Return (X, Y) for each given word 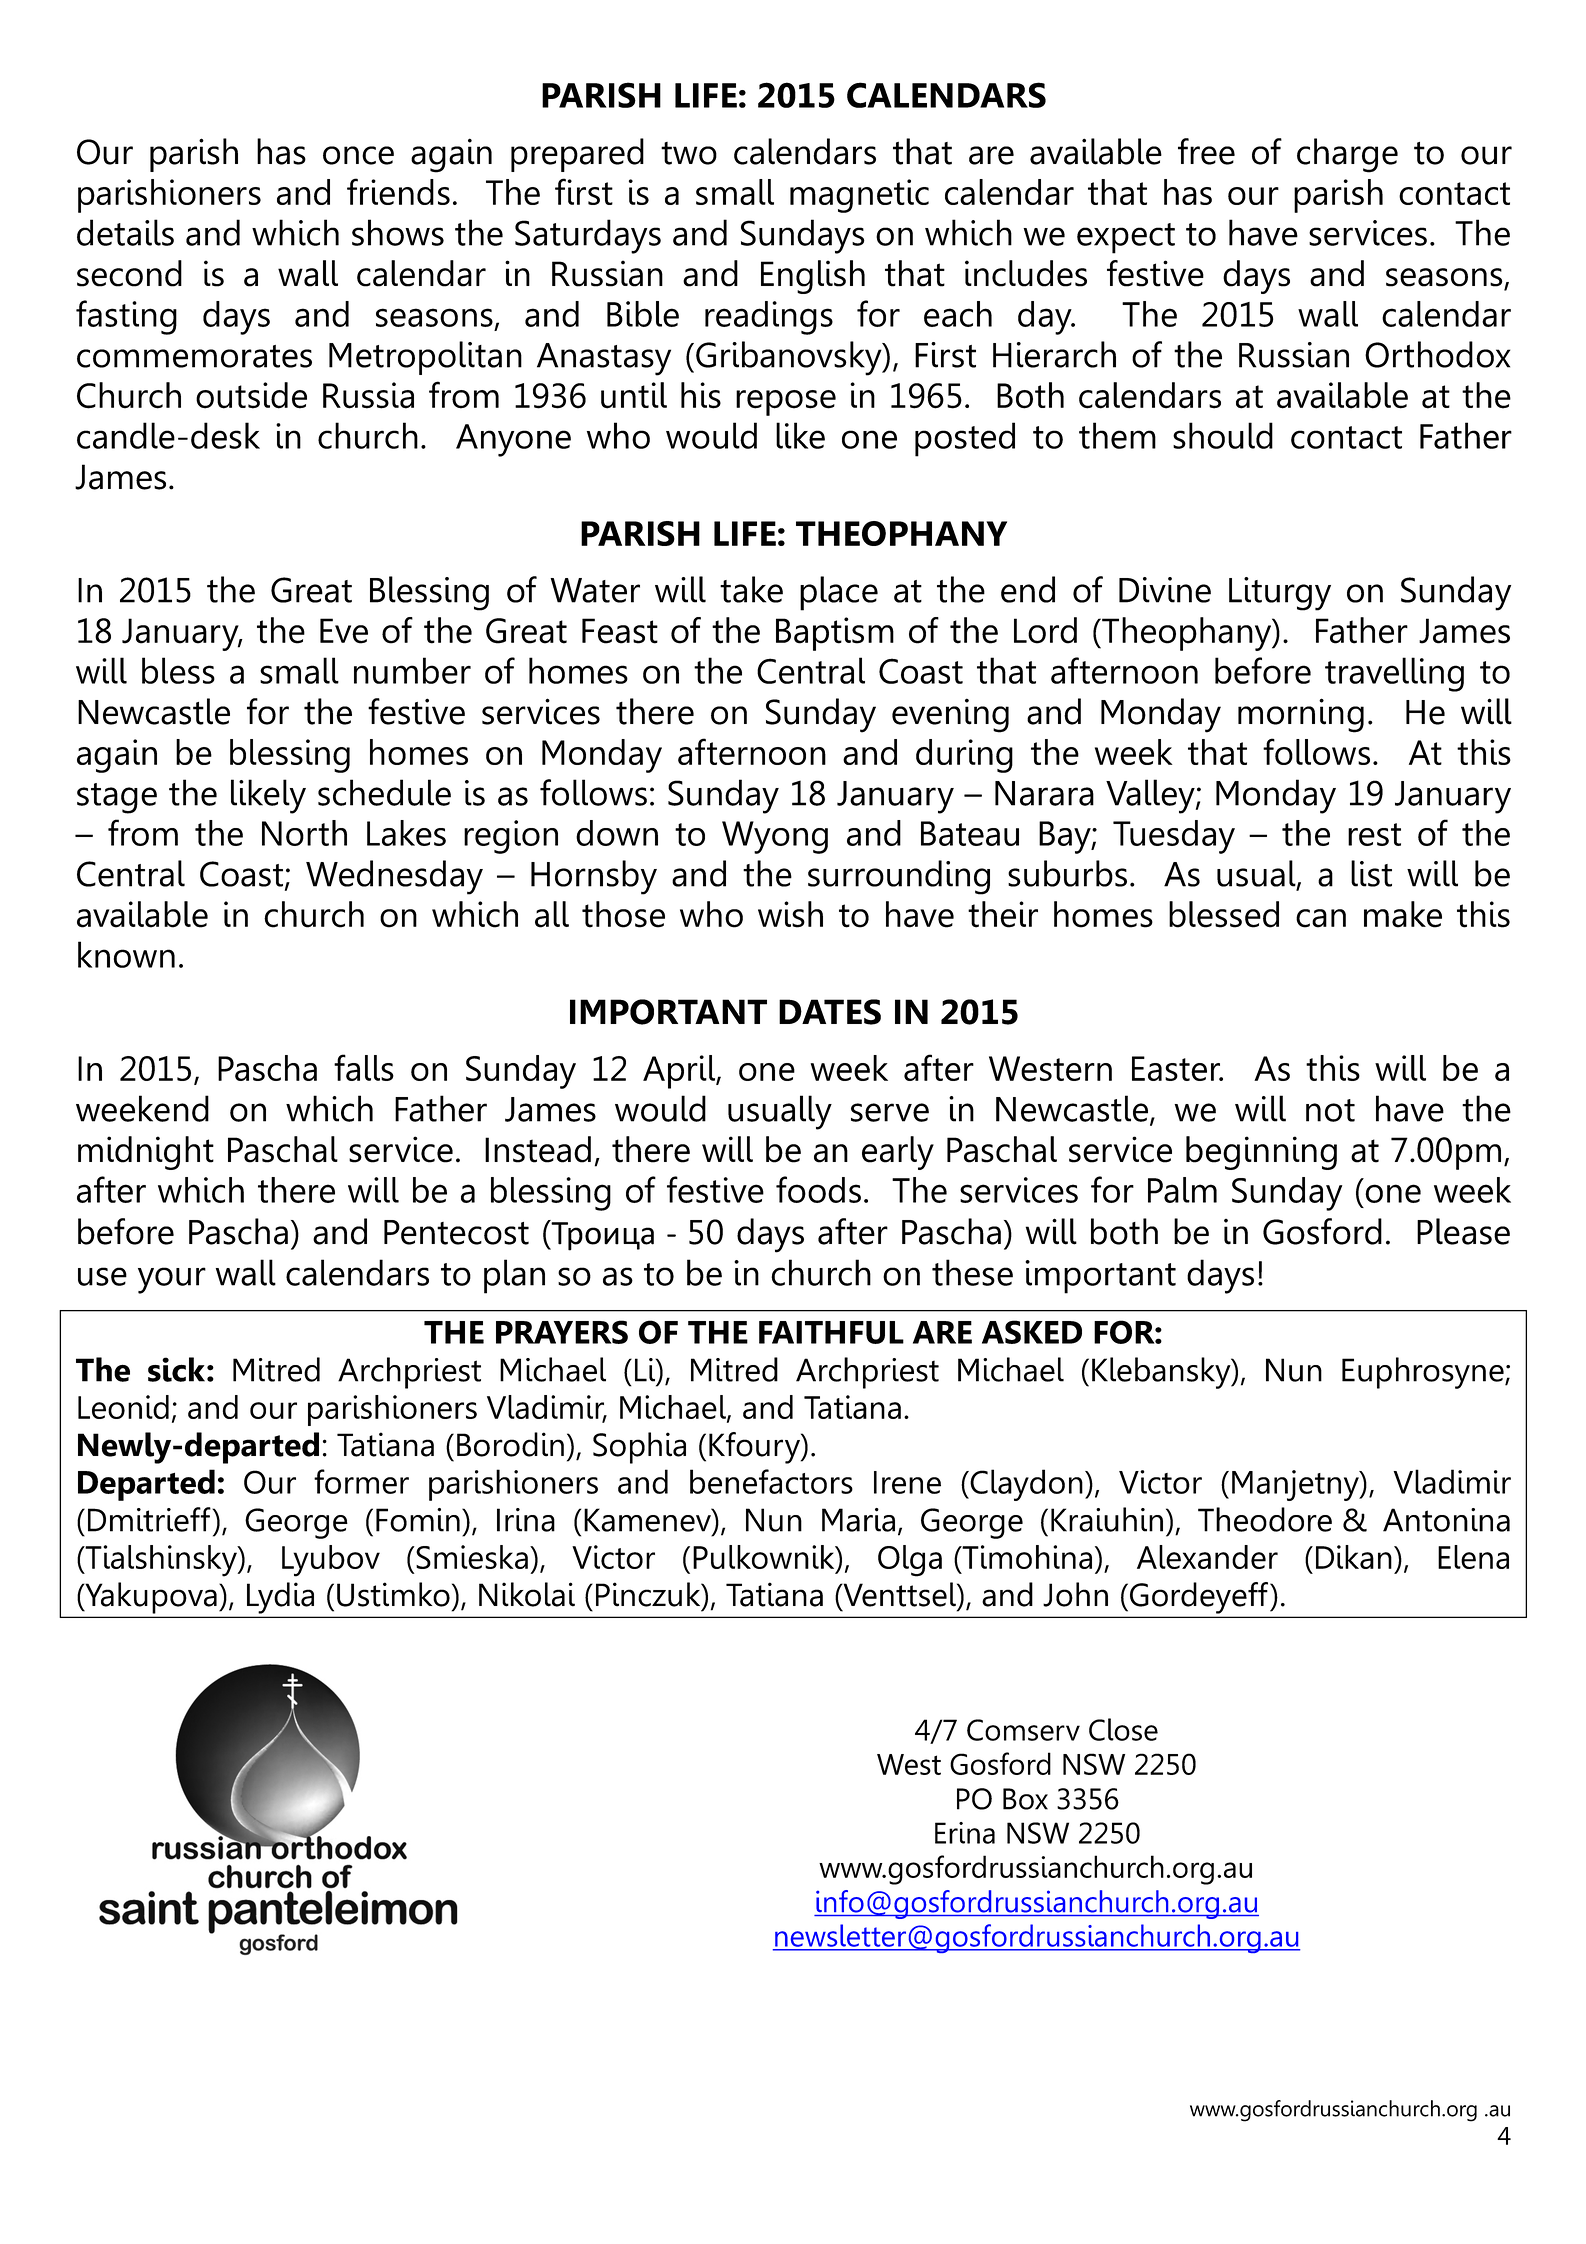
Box (1025, 1799)
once (358, 155)
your (172, 1280)
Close (1123, 1729)
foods (818, 1189)
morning (1301, 715)
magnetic (859, 196)
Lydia (280, 1598)
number (412, 670)
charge (1347, 155)
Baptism (835, 634)
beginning (1261, 1153)
